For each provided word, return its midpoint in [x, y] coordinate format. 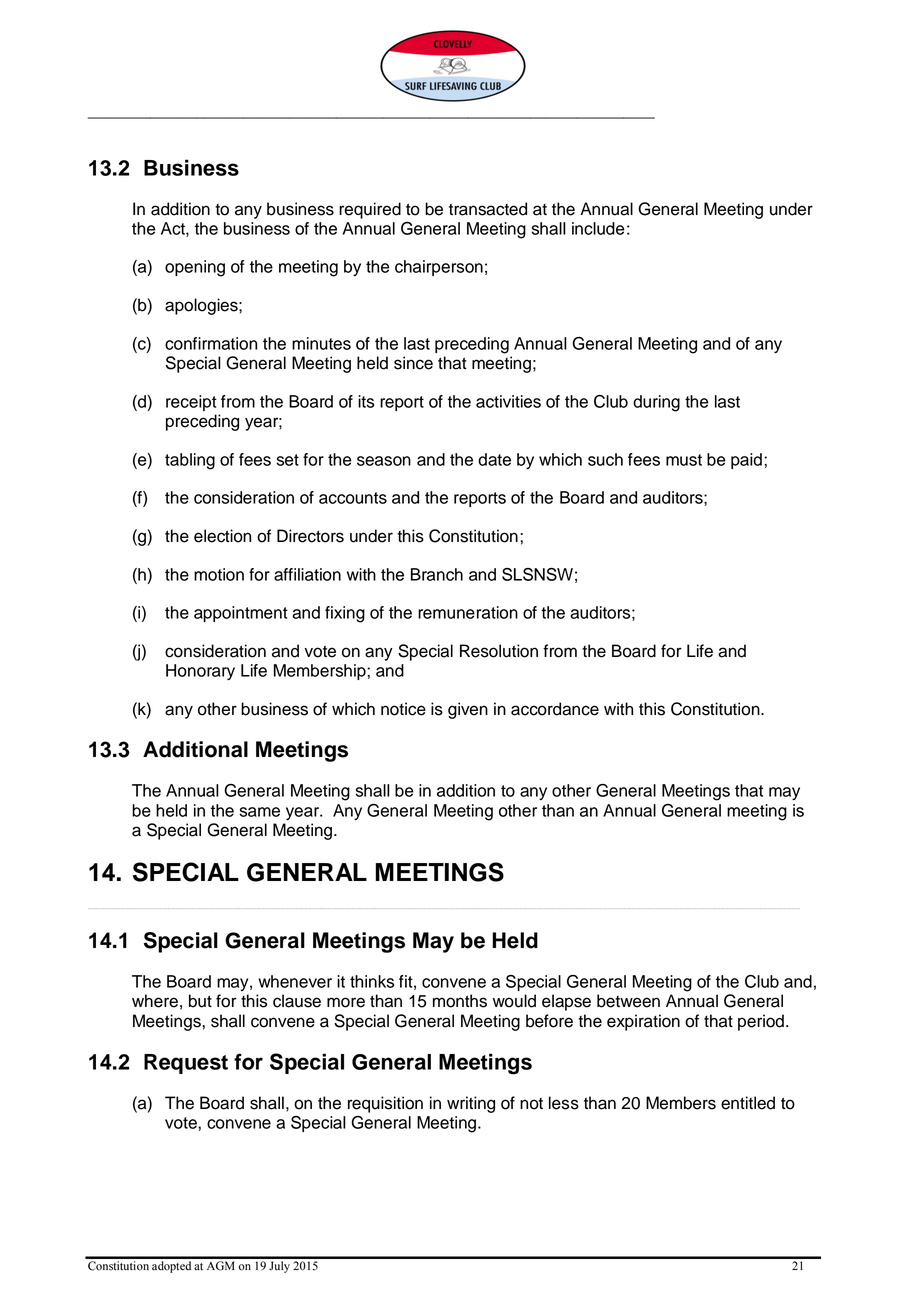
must [684, 460]
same [260, 812]
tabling [190, 461]
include [598, 228]
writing [471, 1104]
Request [186, 1064]
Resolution [499, 651]
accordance [555, 709]
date [494, 459]
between [628, 1001]
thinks [372, 981]
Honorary [200, 672]
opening [195, 268]
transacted [488, 209]
